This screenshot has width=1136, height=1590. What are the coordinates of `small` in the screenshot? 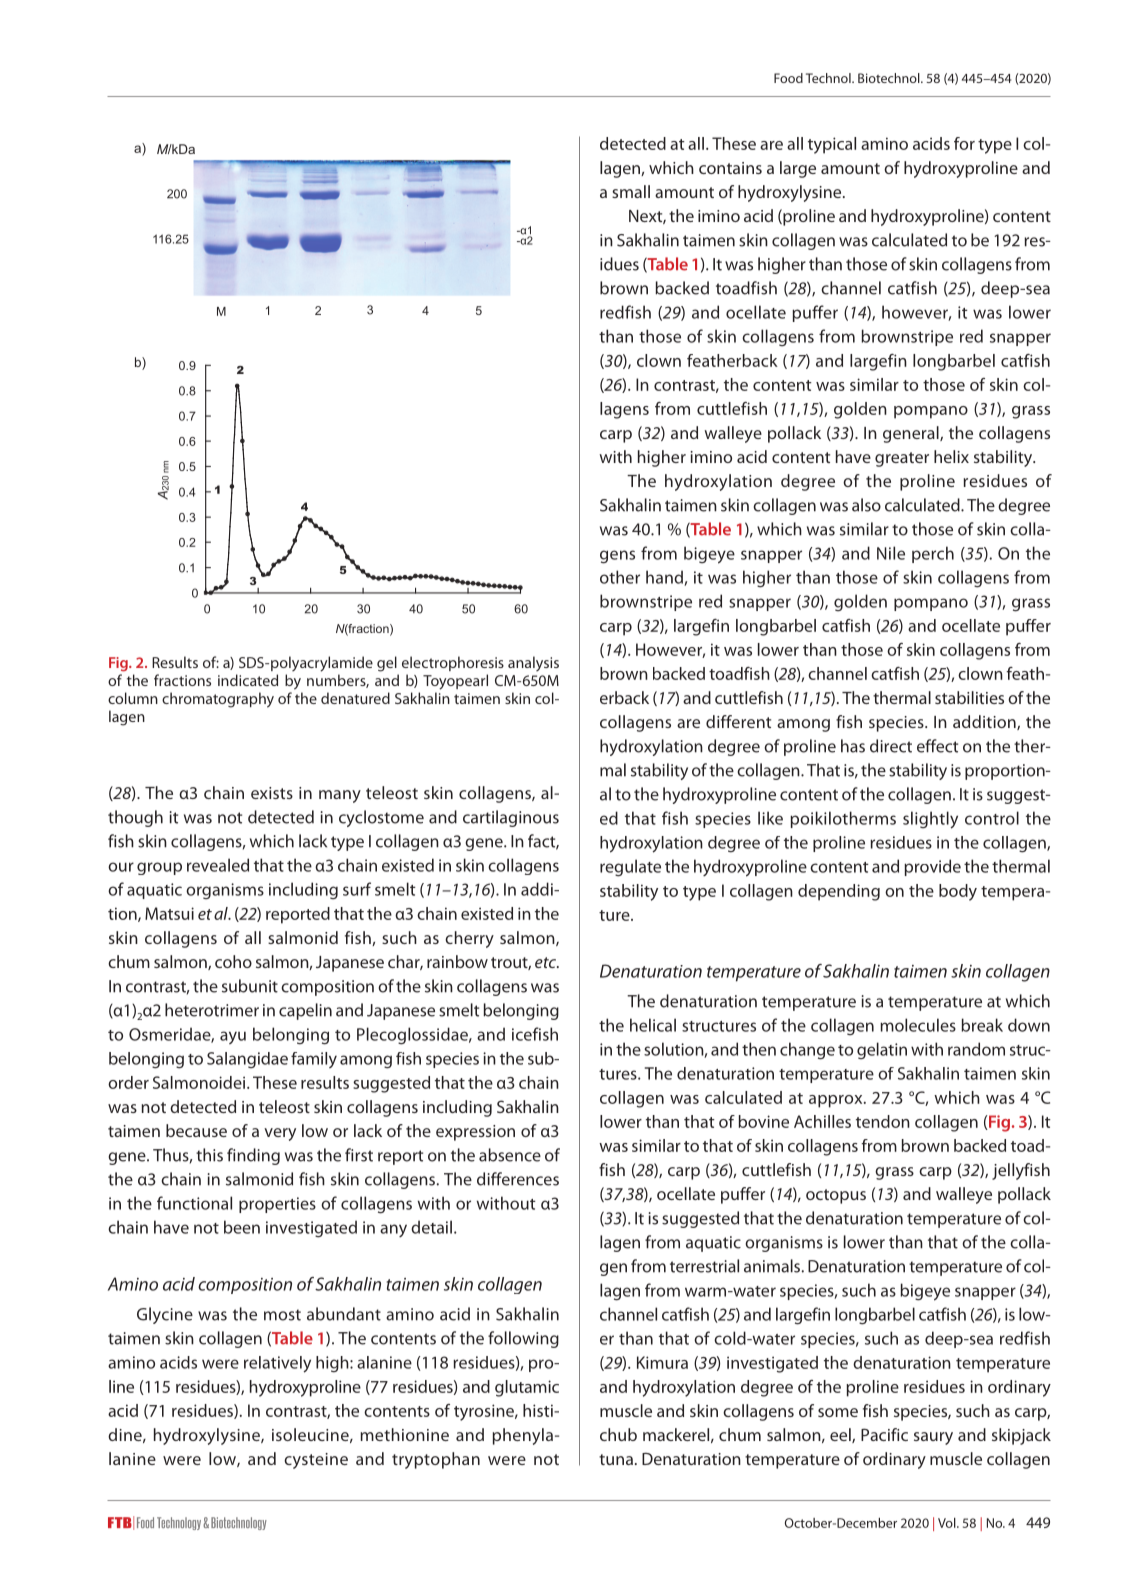 It's located at (631, 191).
